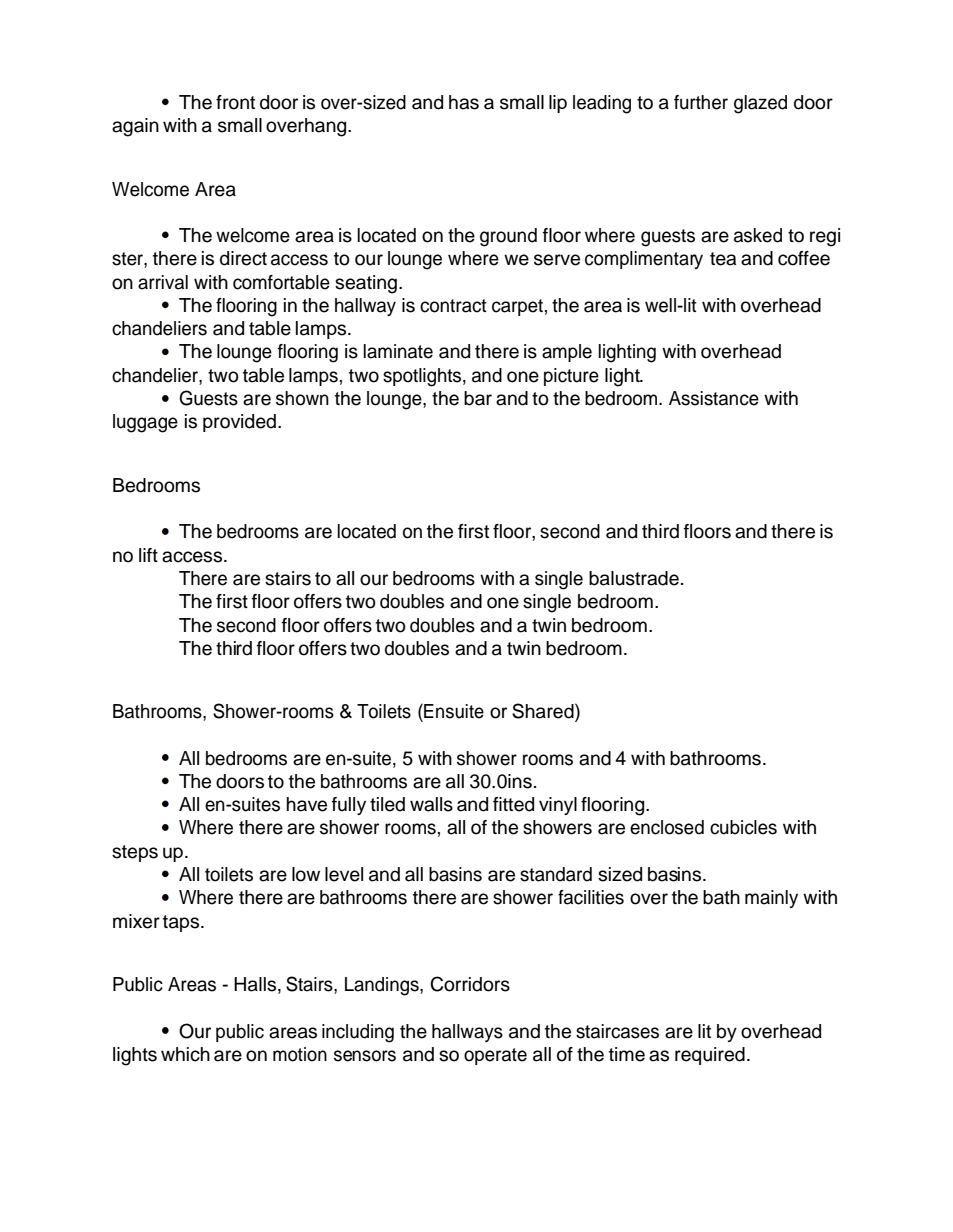 This image has width=953, height=1232. Describe the element at coordinates (571, 377) in the image. I see `picture` at that location.
